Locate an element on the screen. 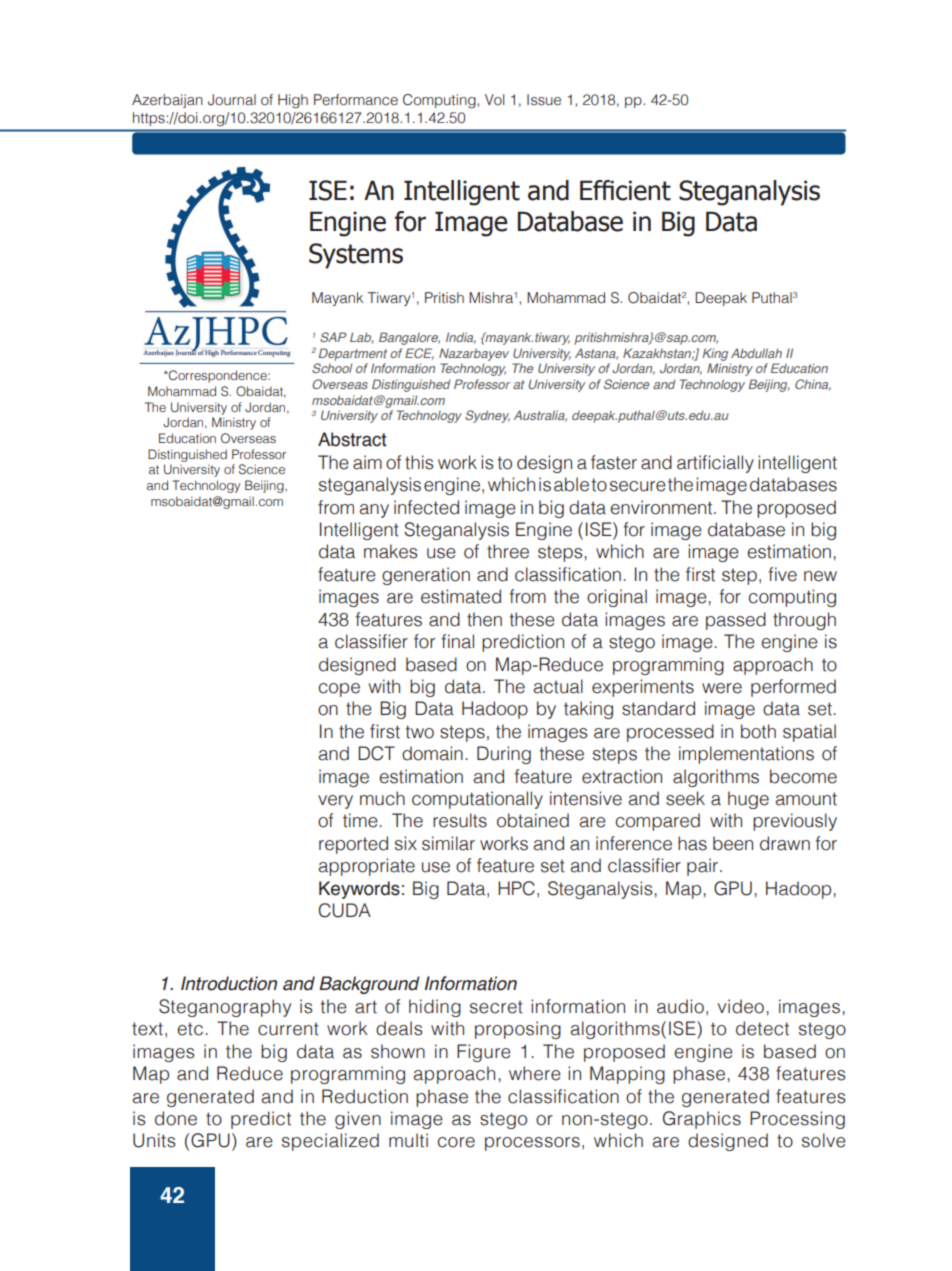  Sydney is located at coordinates (487, 416).
